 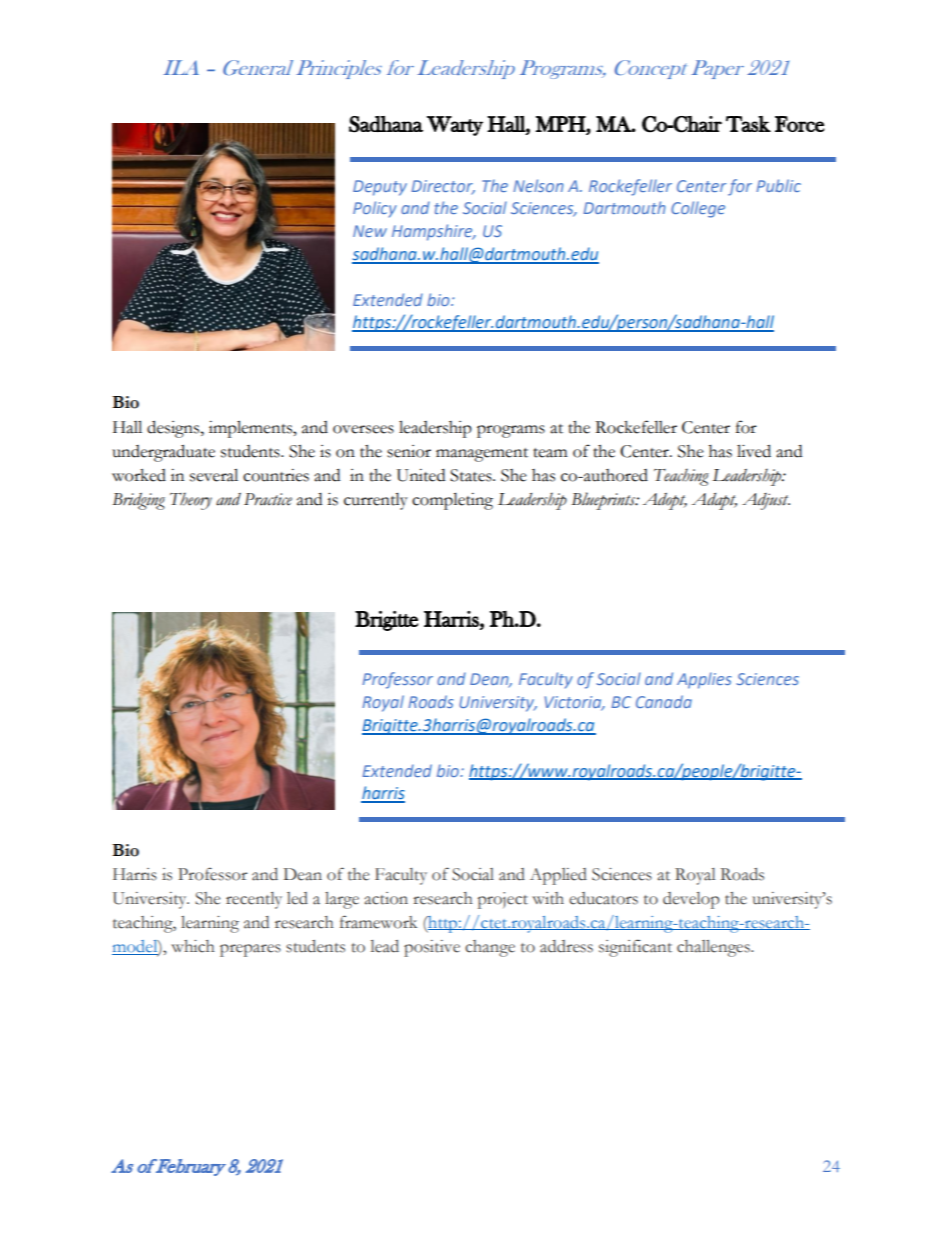 What do you see at coordinates (664, 701) in the screenshot?
I see `Canada` at bounding box center [664, 701].
